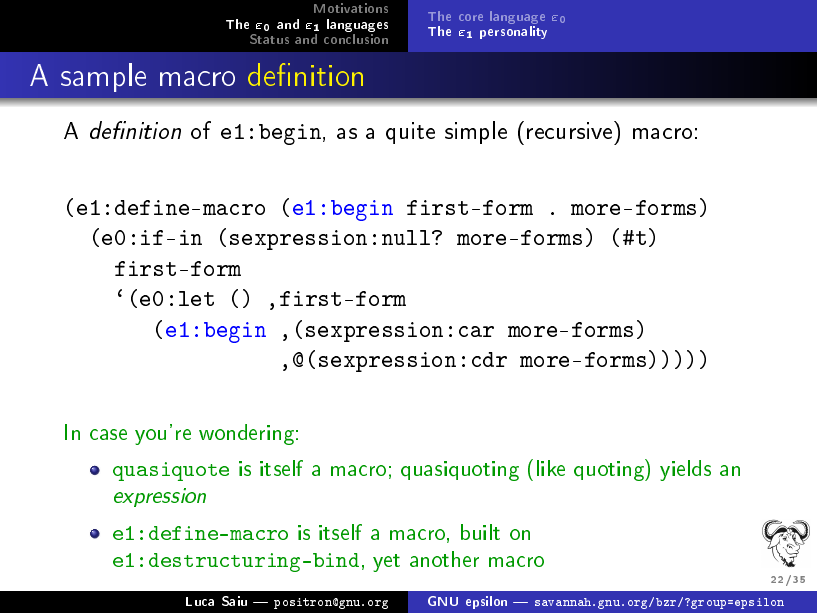 The image size is (817, 613). I want to click on recursive, so click(571, 130).
